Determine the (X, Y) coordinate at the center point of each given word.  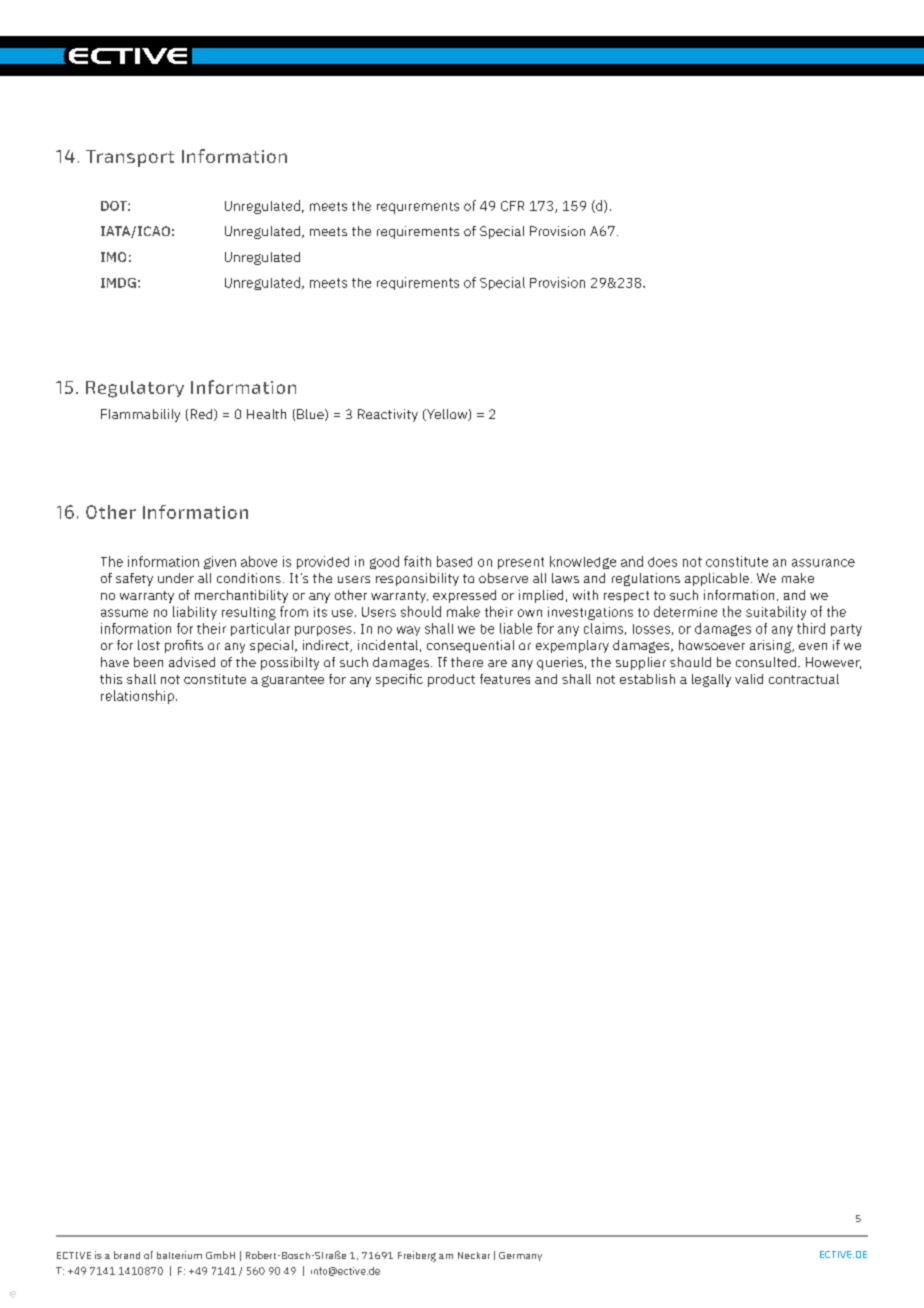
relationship (137, 697)
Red (203, 415)
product (451, 680)
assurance (823, 563)
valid (749, 679)
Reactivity (388, 415)
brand (127, 1255)
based (454, 561)
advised (192, 662)
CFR (512, 206)
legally (711, 680)
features (505, 679)
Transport (130, 158)
